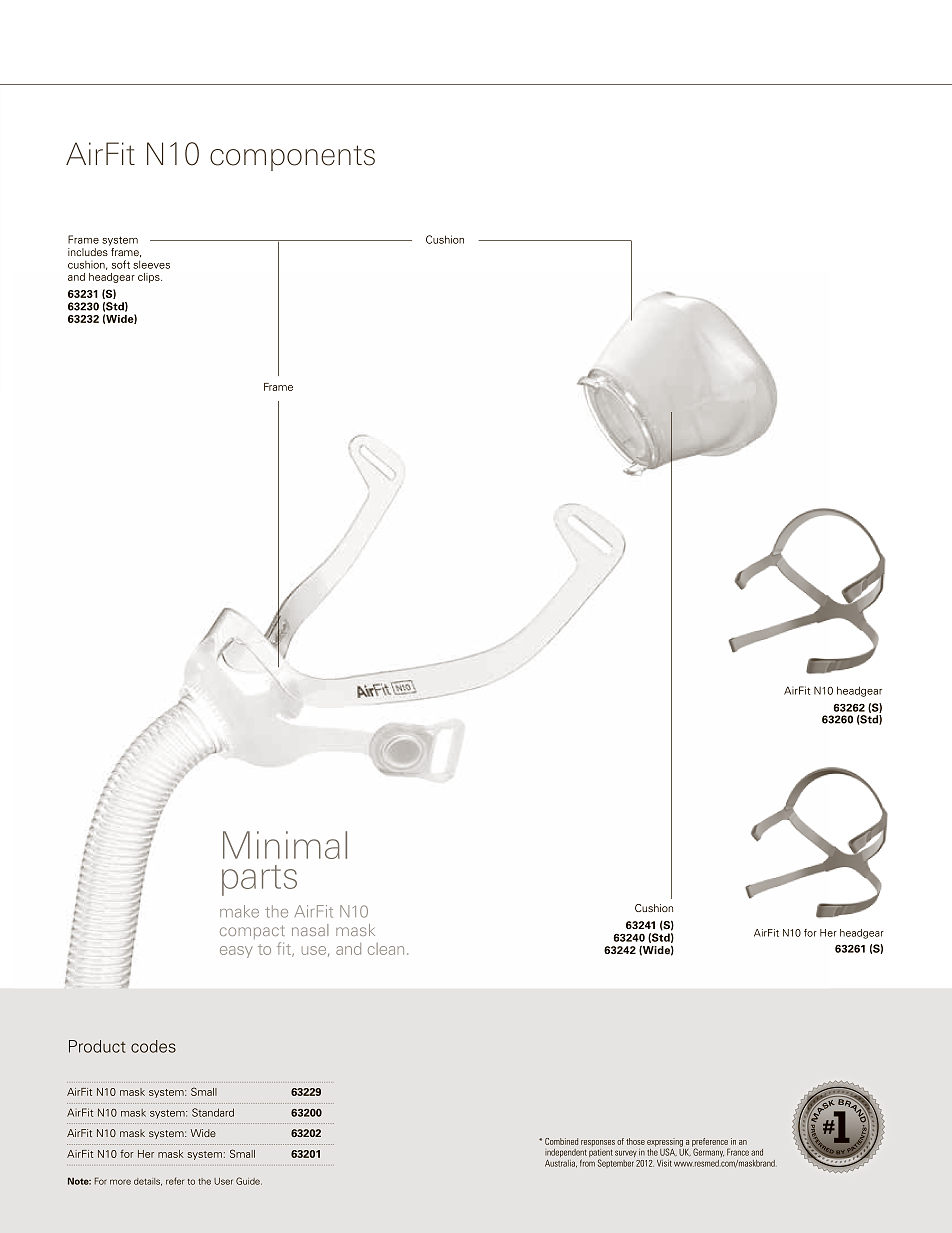  Describe the element at coordinates (150, 278) in the screenshot. I see `clips` at that location.
